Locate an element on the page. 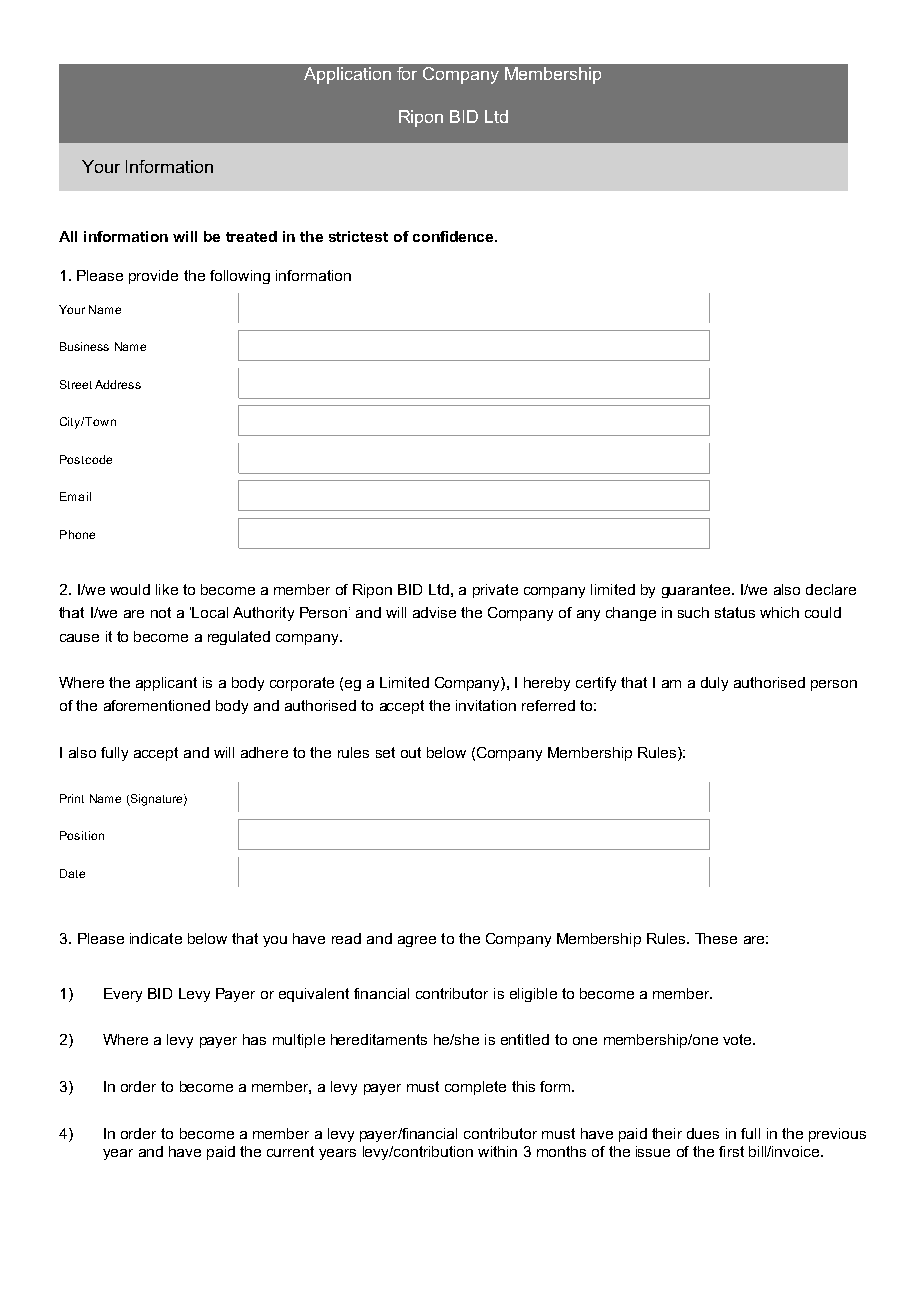 This document has width=924, height=1308. private is located at coordinates (495, 591).
